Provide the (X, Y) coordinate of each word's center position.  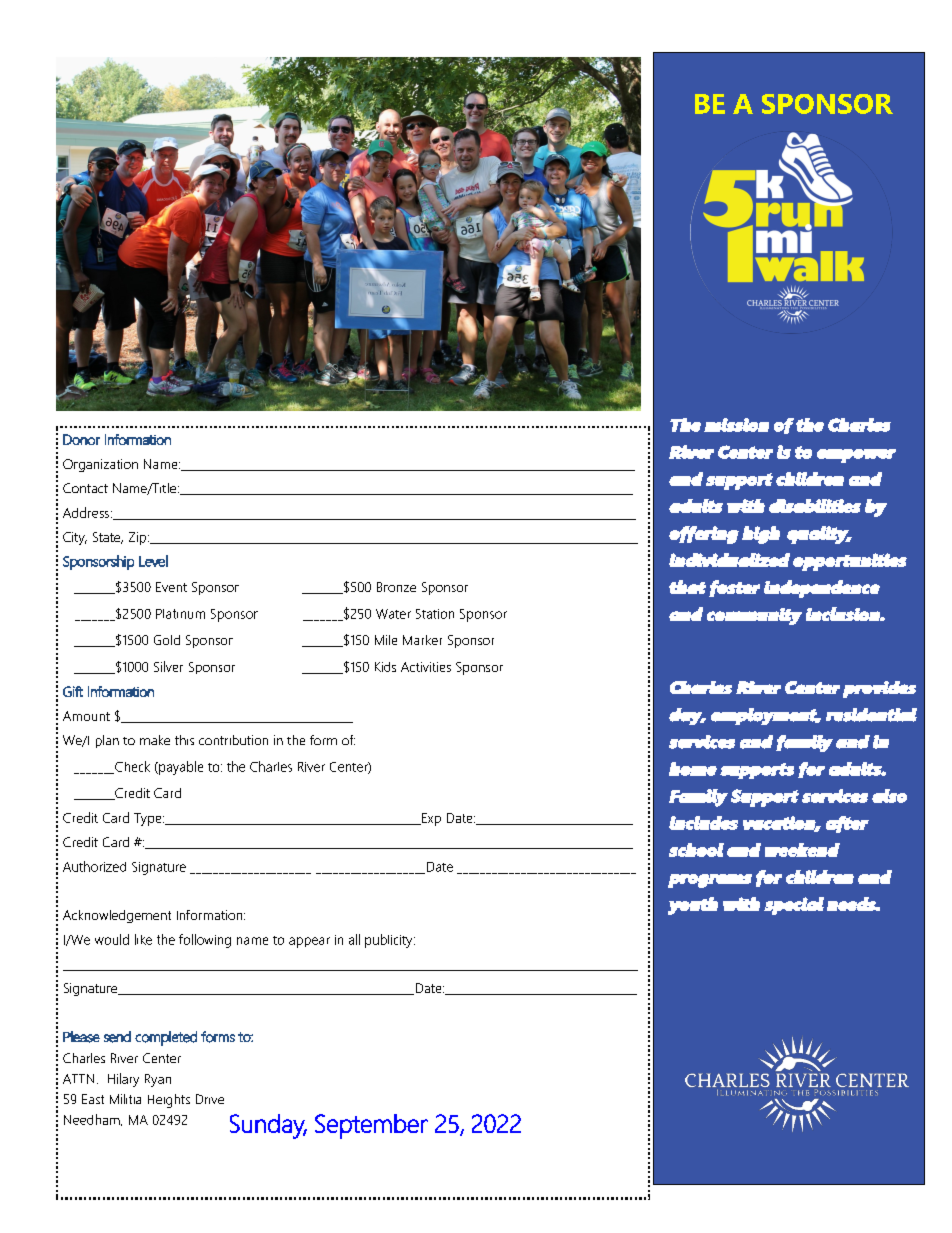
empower (856, 456)
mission (736, 425)
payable (180, 768)
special (794, 906)
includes (703, 823)
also (889, 796)
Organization (100, 465)
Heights (169, 1101)
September (371, 1126)
